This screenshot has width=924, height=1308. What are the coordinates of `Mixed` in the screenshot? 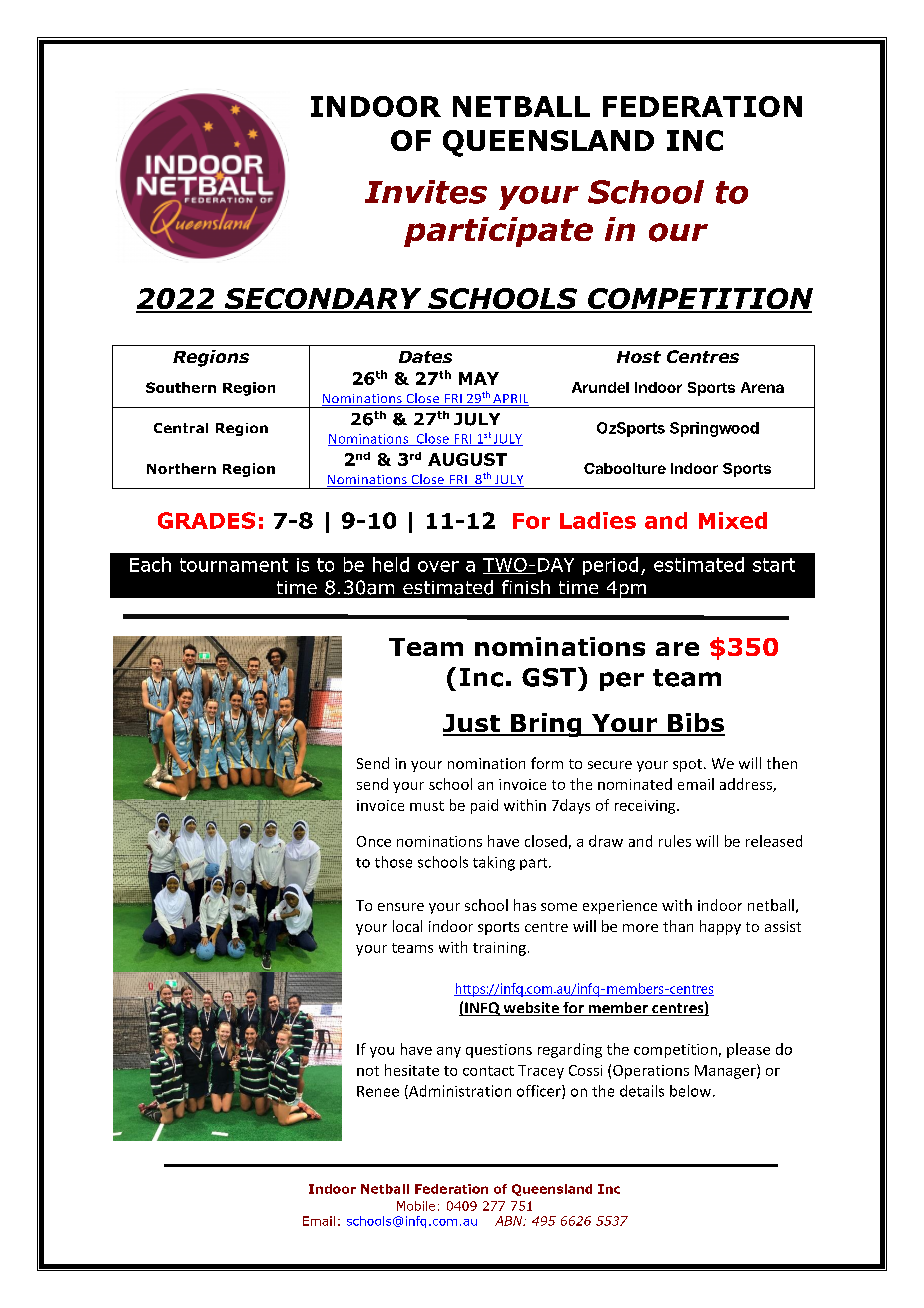 It's located at (733, 520).
